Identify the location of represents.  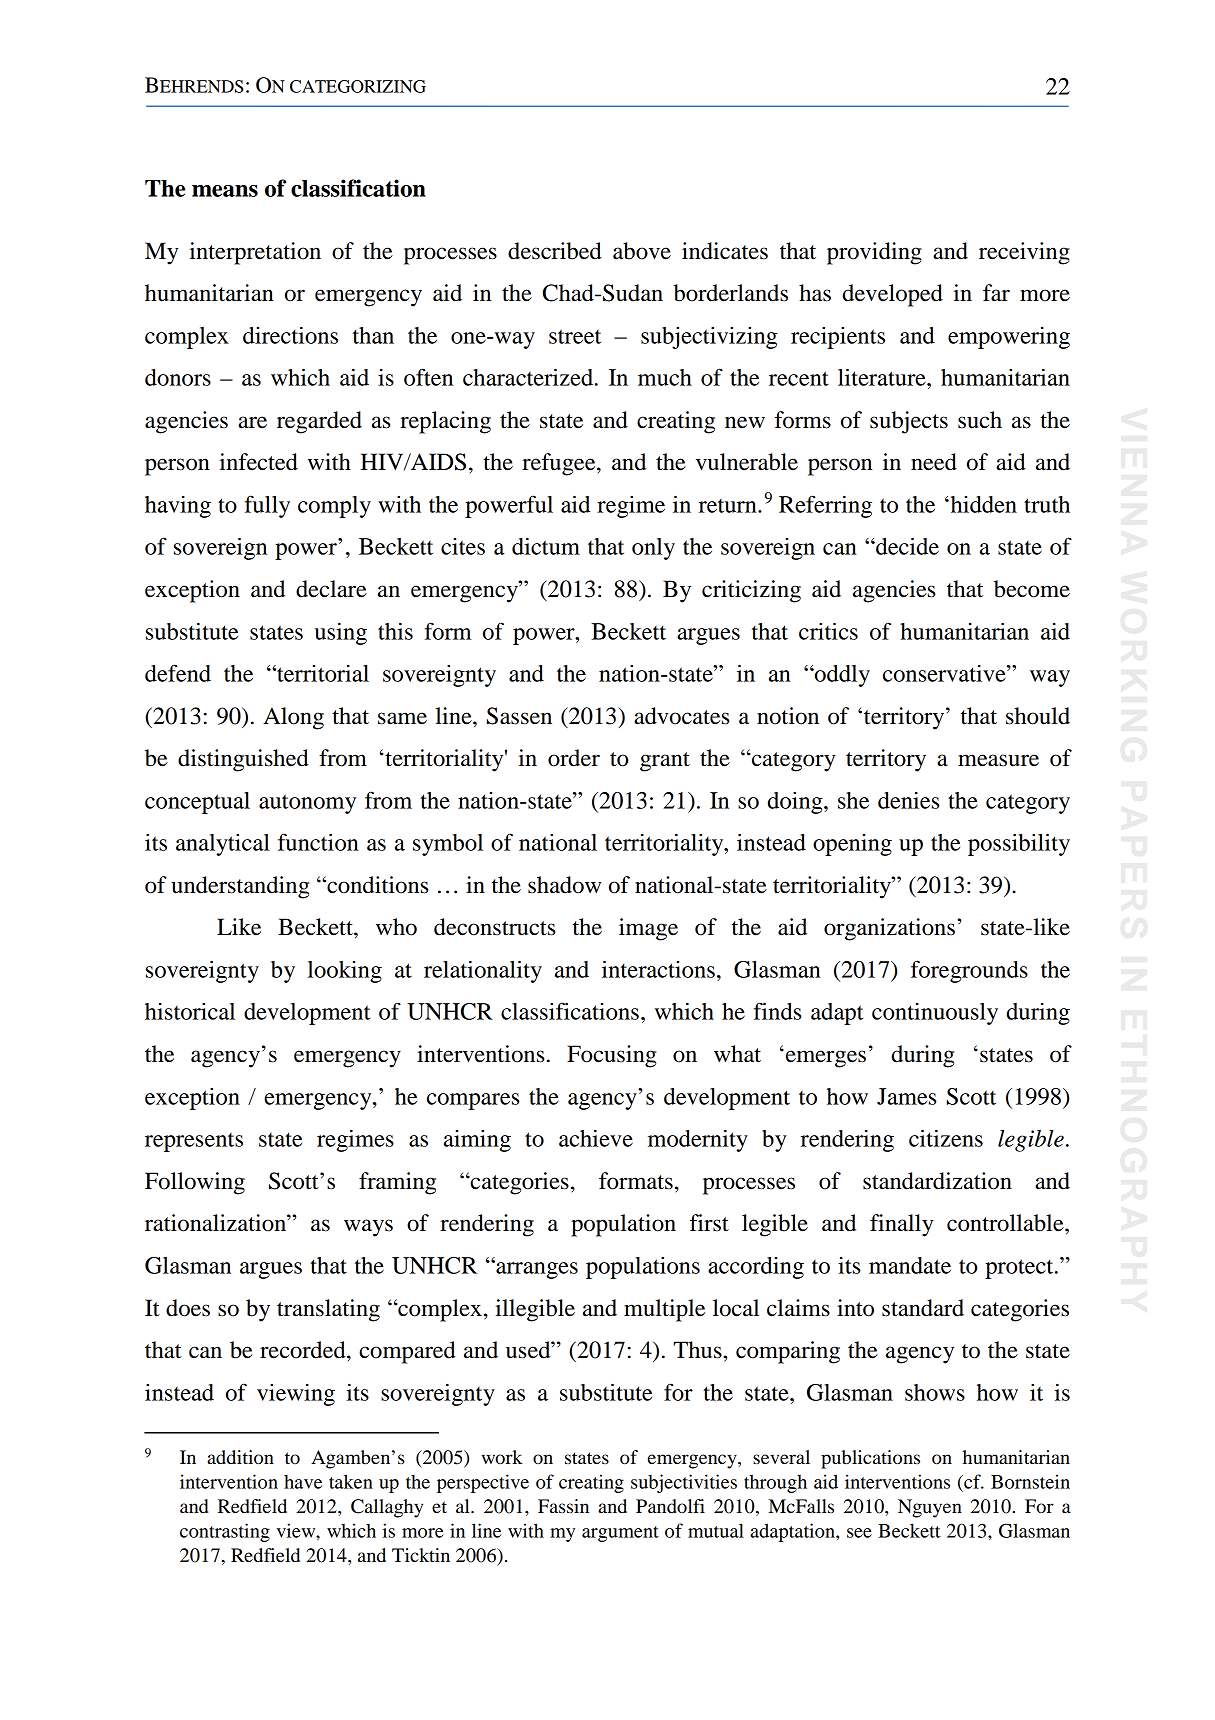
(194, 1142).
